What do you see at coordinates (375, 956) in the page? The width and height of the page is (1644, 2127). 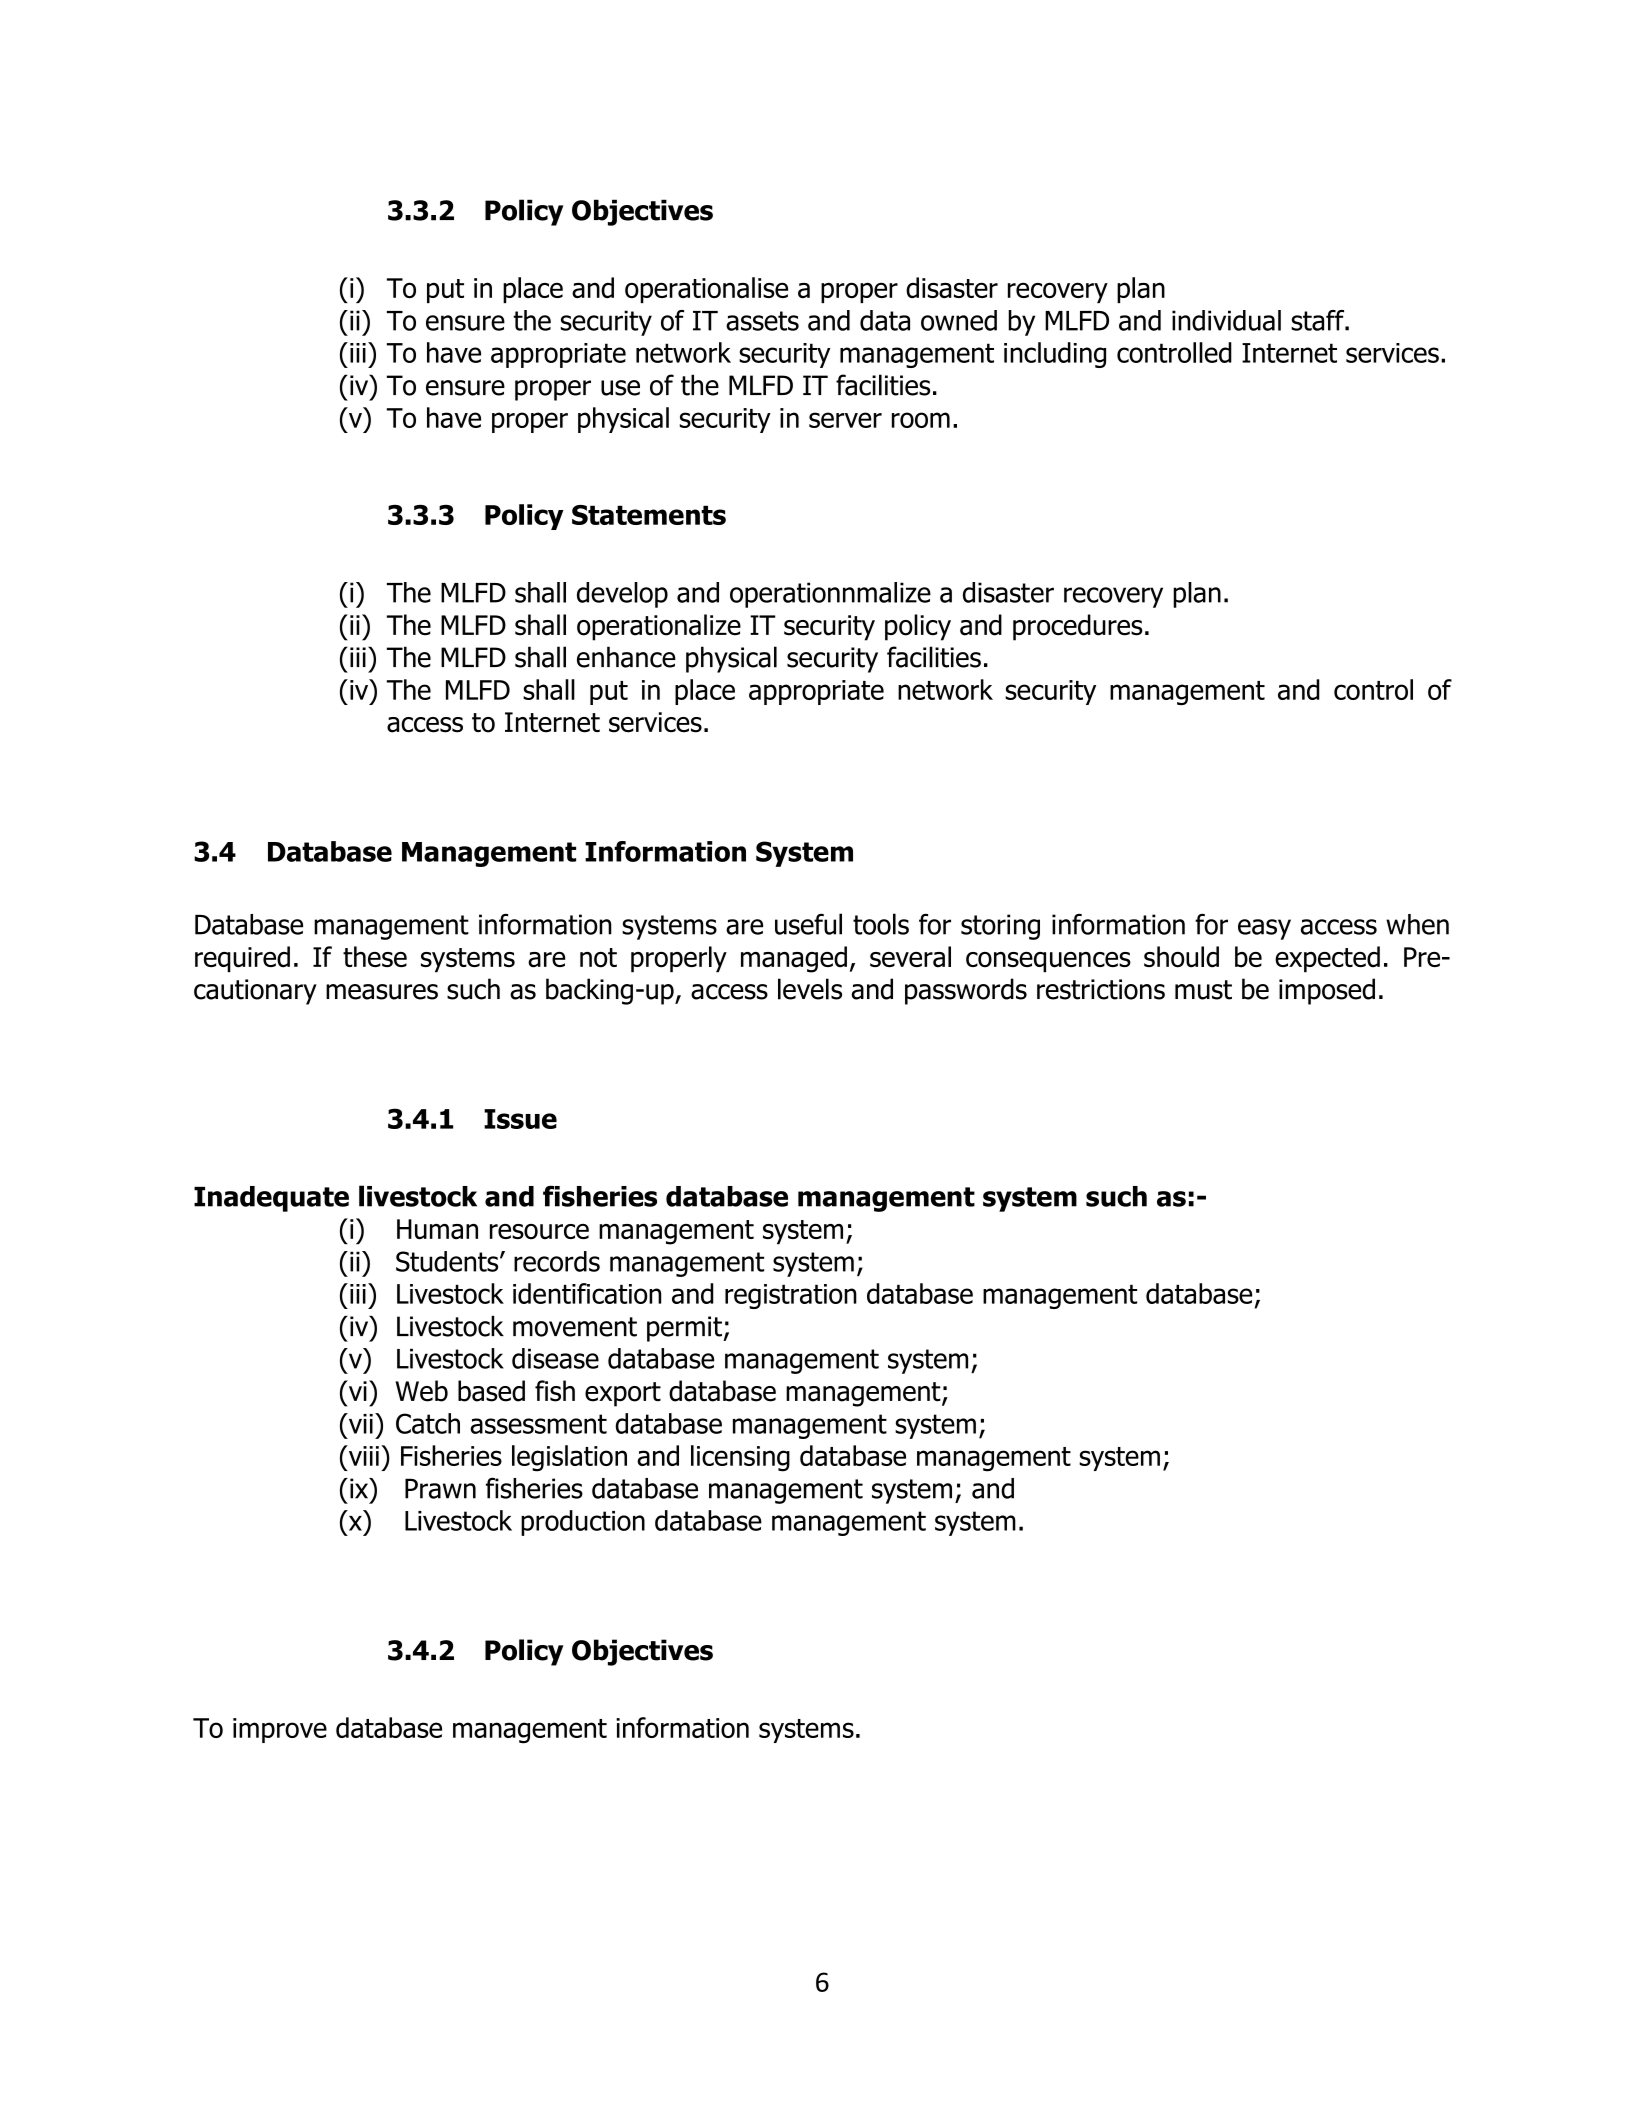 I see `these` at bounding box center [375, 956].
